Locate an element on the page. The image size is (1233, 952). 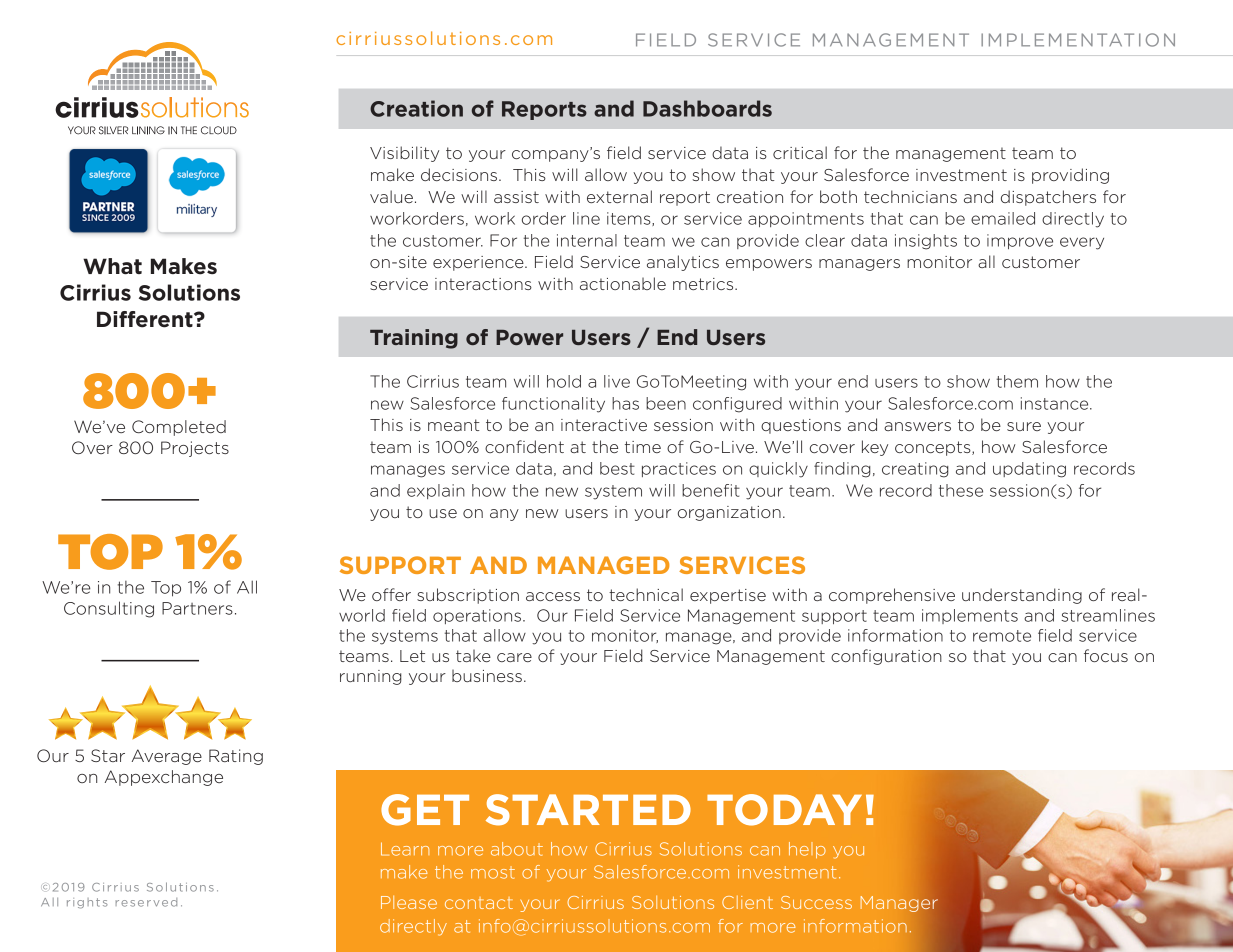
running is located at coordinates (371, 677).
